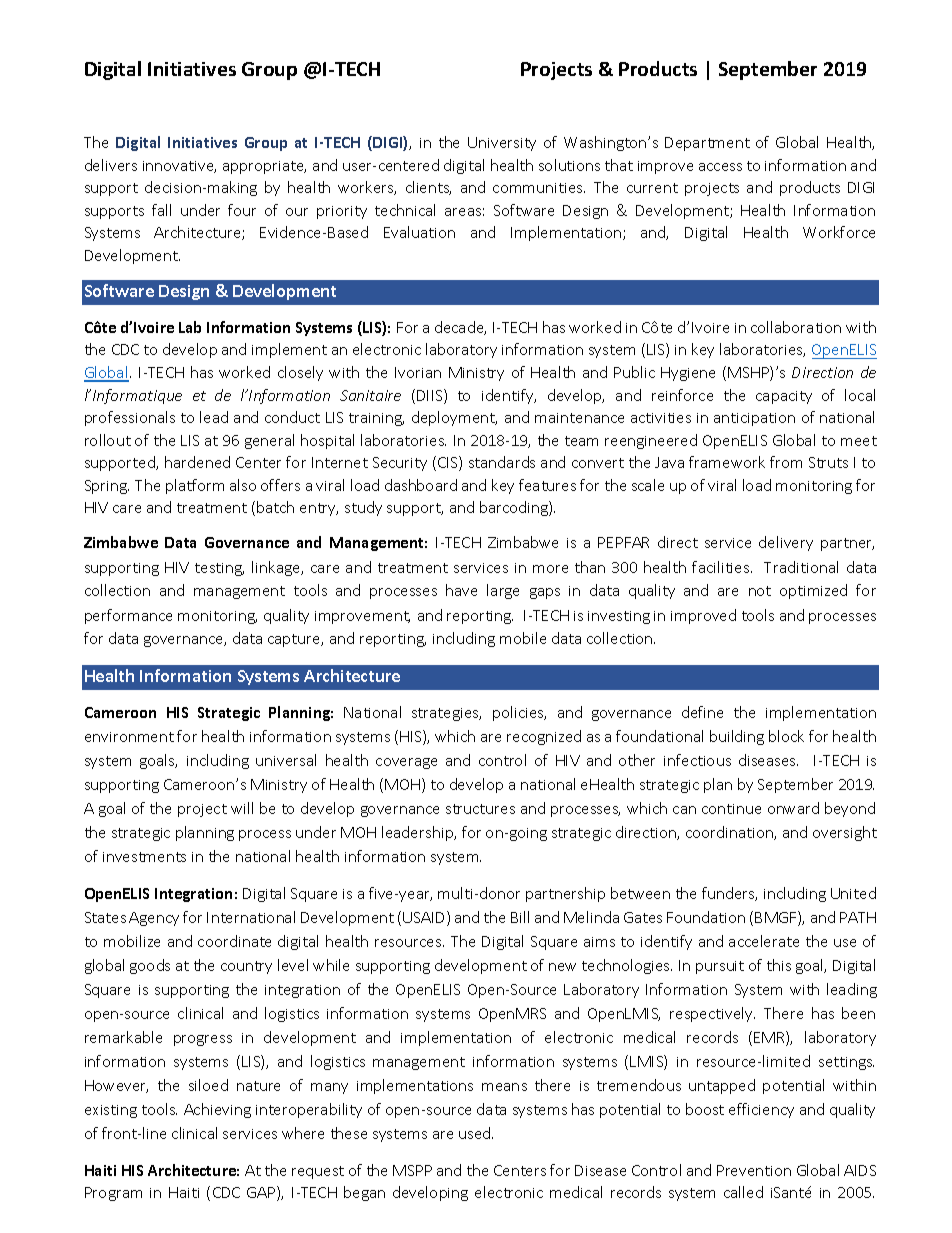  I want to click on access, so click(720, 167).
